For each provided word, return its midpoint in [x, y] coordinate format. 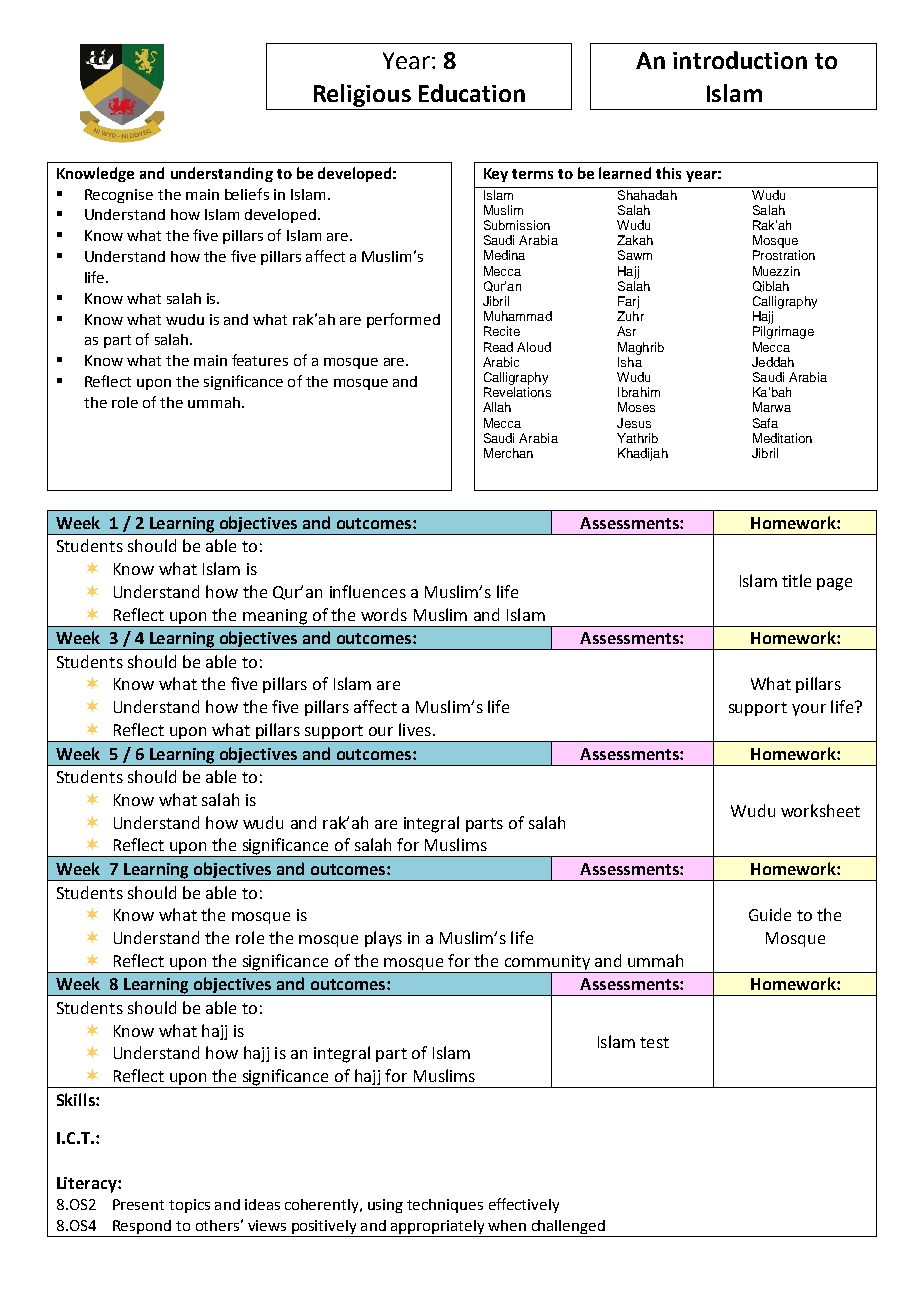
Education [472, 93]
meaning [275, 618]
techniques [445, 1206]
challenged [568, 1228]
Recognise [119, 196]
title [796, 580]
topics [189, 1206]
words [384, 614]
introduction [740, 60]
